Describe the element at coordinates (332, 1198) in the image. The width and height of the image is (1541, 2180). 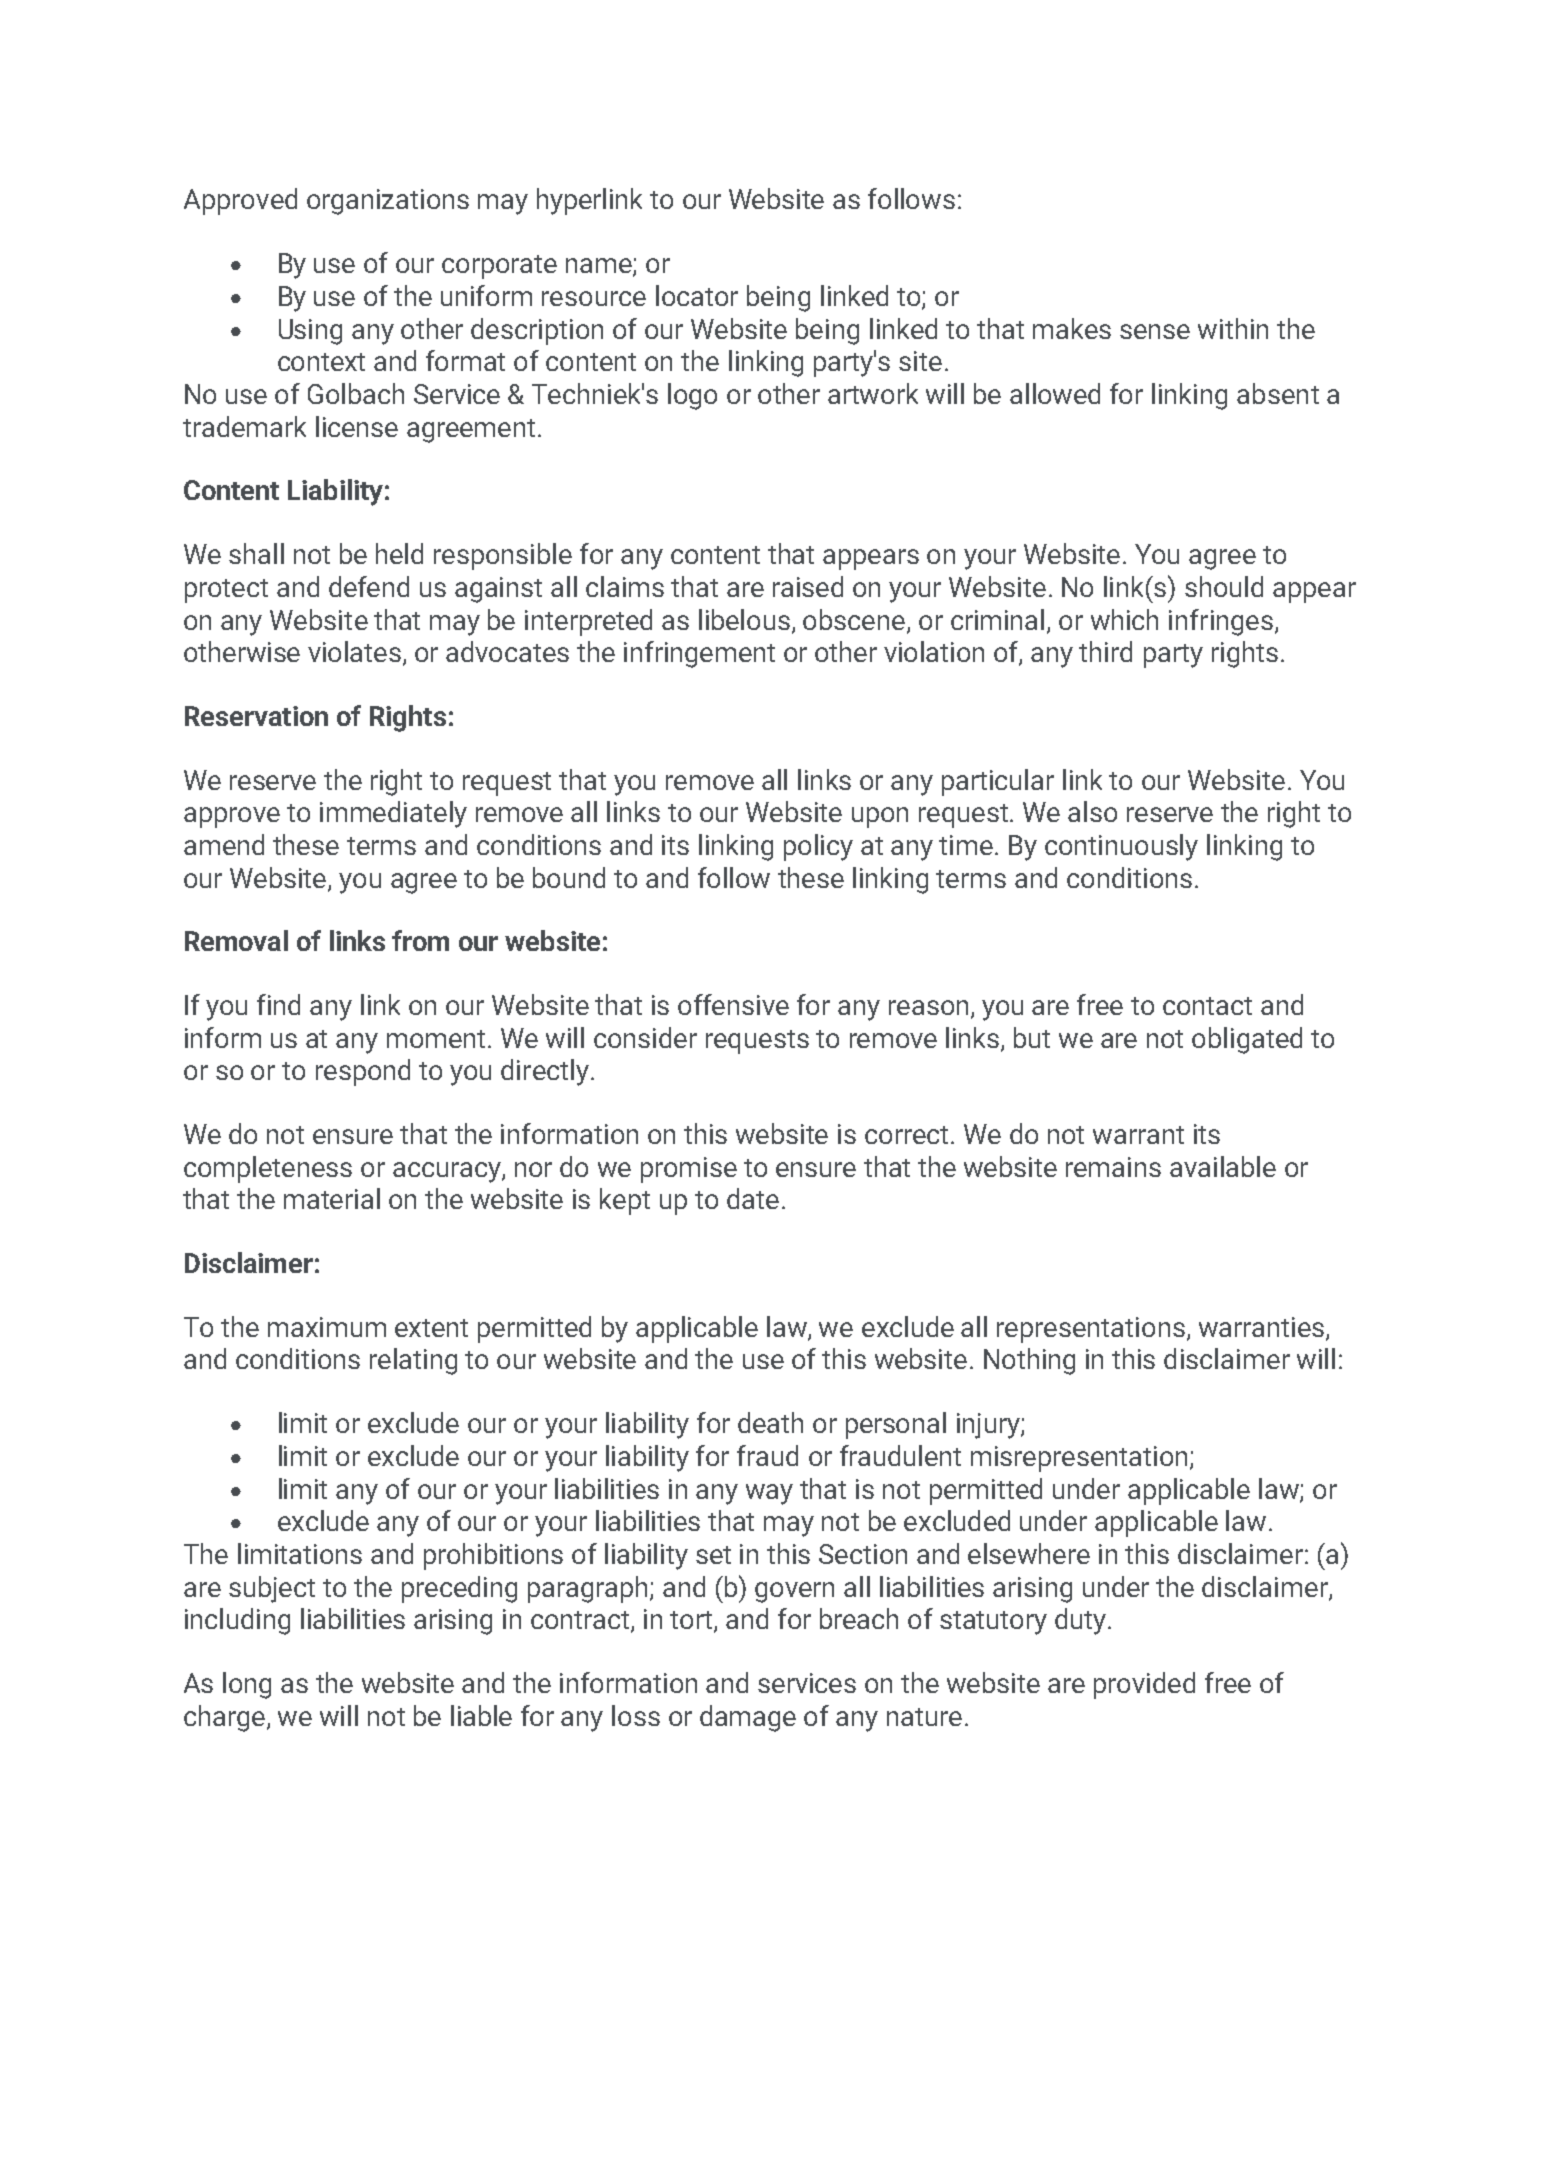
I see `material` at that location.
